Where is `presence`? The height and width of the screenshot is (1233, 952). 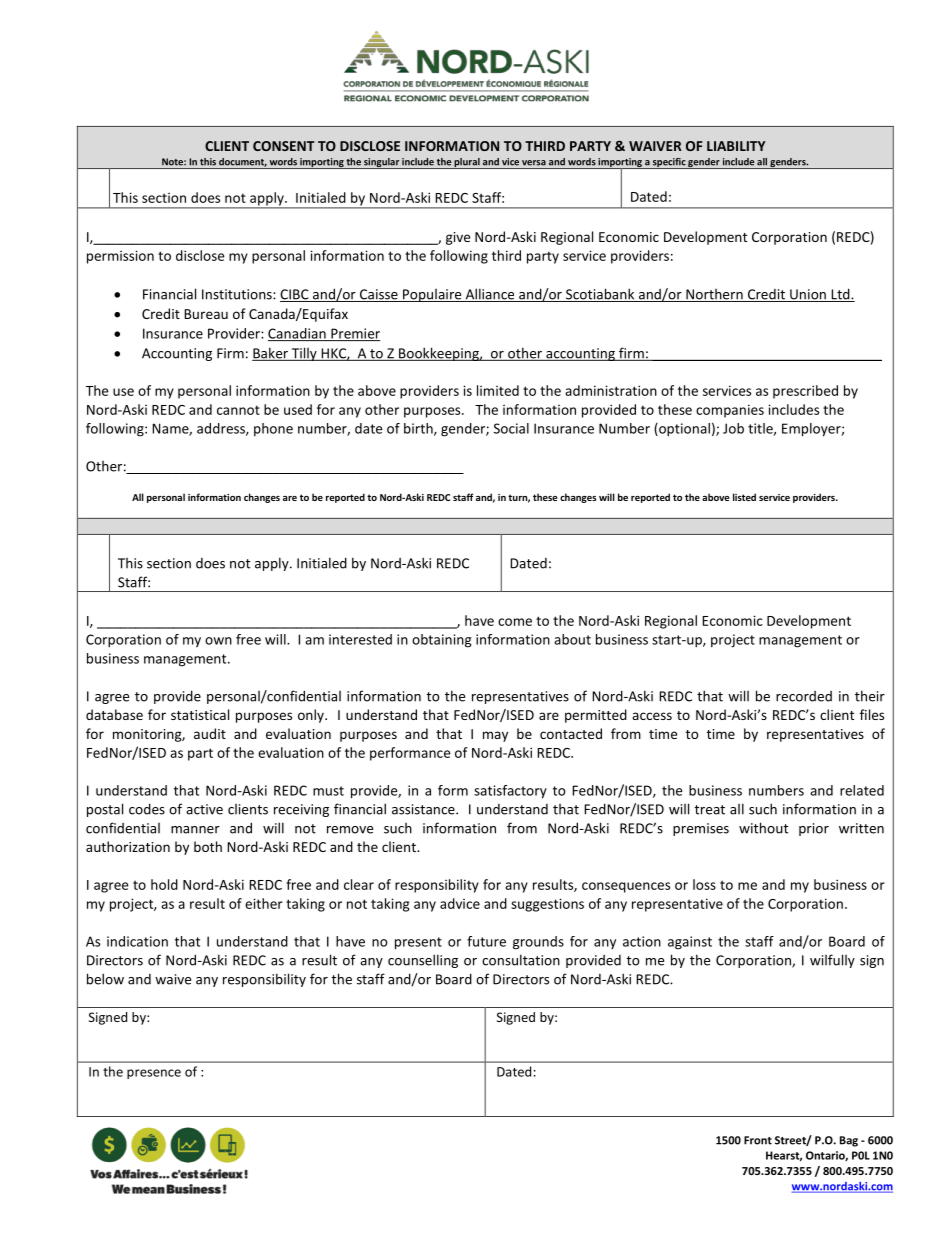
presence is located at coordinates (154, 1074).
